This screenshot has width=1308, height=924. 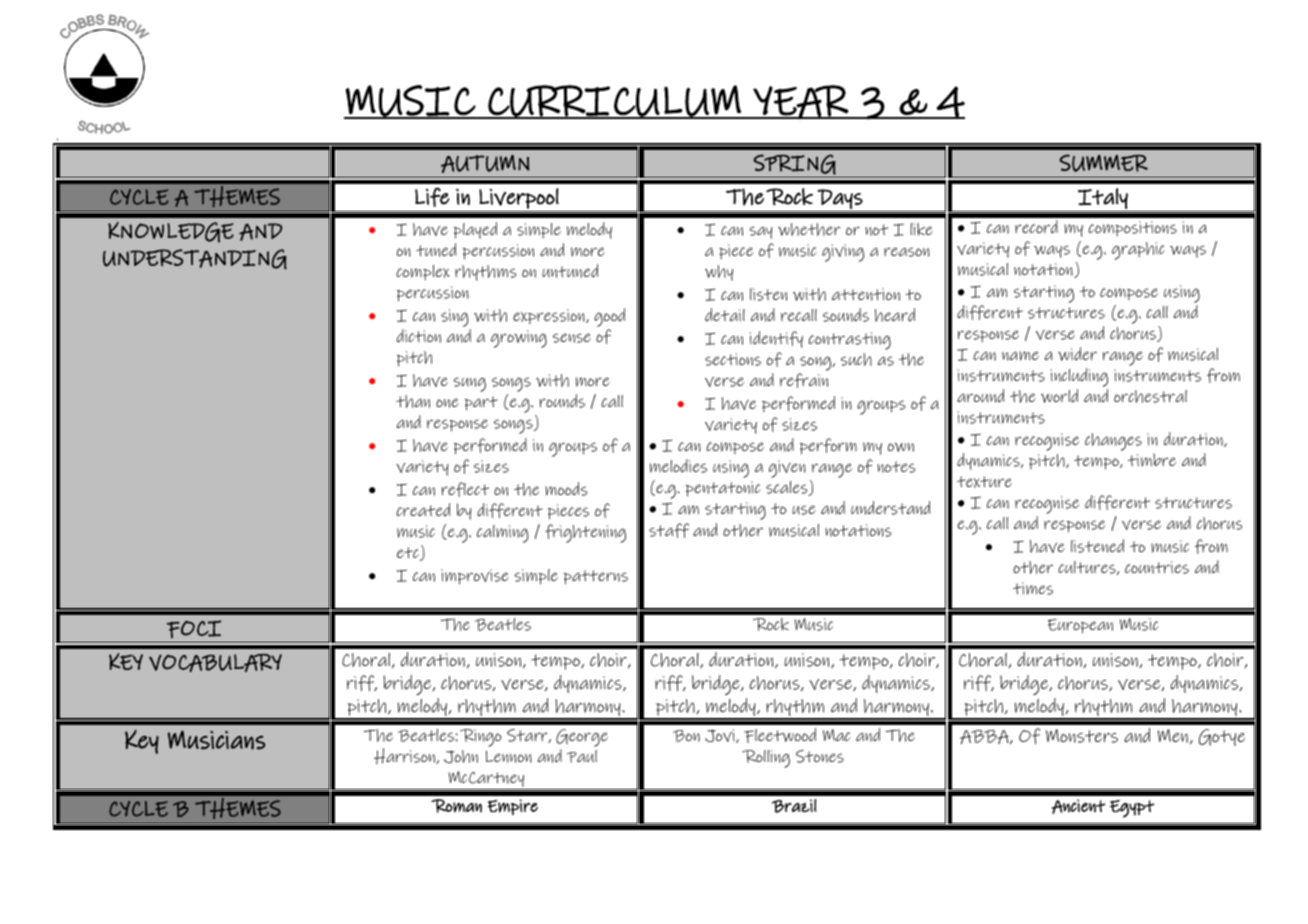 What do you see at coordinates (485, 164) in the screenshot?
I see `AUTUMN` at bounding box center [485, 164].
